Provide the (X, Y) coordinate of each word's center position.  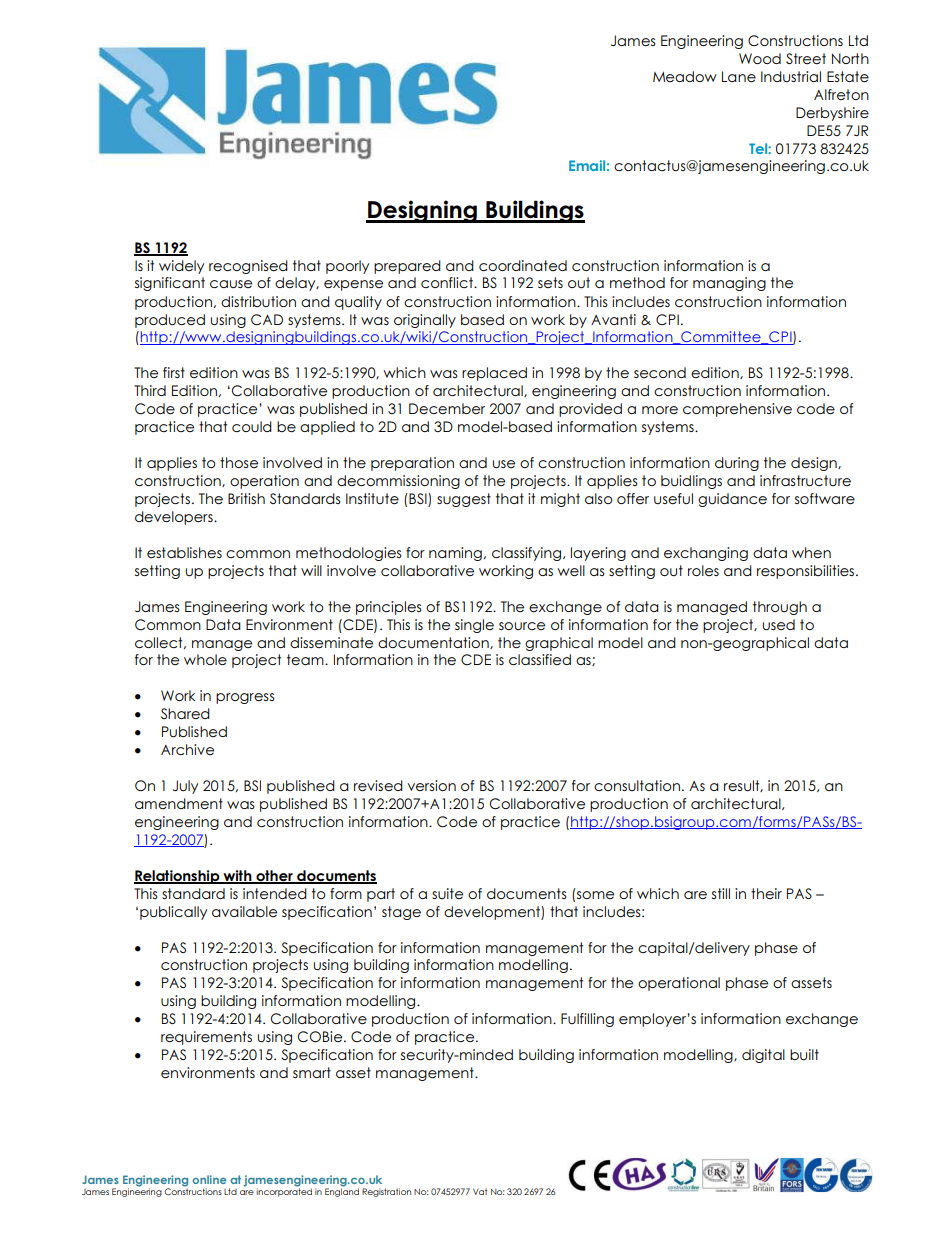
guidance (732, 500)
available (244, 911)
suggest (464, 500)
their (766, 893)
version (432, 785)
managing (729, 284)
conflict (448, 282)
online (209, 1179)
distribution (258, 301)
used (779, 624)
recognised (248, 267)
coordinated (523, 265)
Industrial (791, 76)
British (246, 498)
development (493, 913)
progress (245, 698)
